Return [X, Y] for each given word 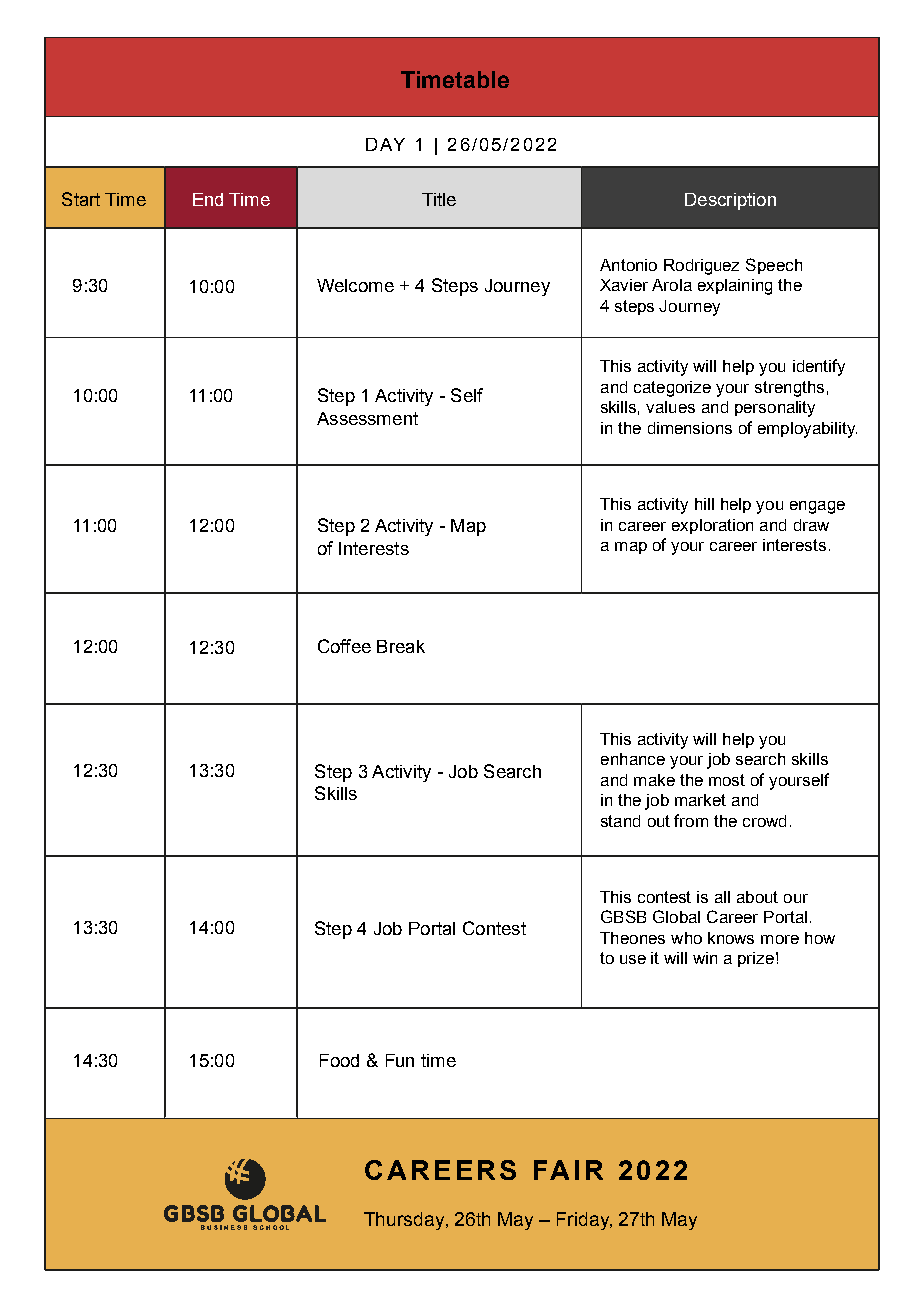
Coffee [344, 646]
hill [704, 504]
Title [439, 199]
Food [339, 1060]
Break [401, 646]
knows [731, 938]
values [670, 407]
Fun [400, 1060]
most [727, 780]
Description [730, 201]
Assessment [367, 418]
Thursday [405, 1221]
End [208, 199]
